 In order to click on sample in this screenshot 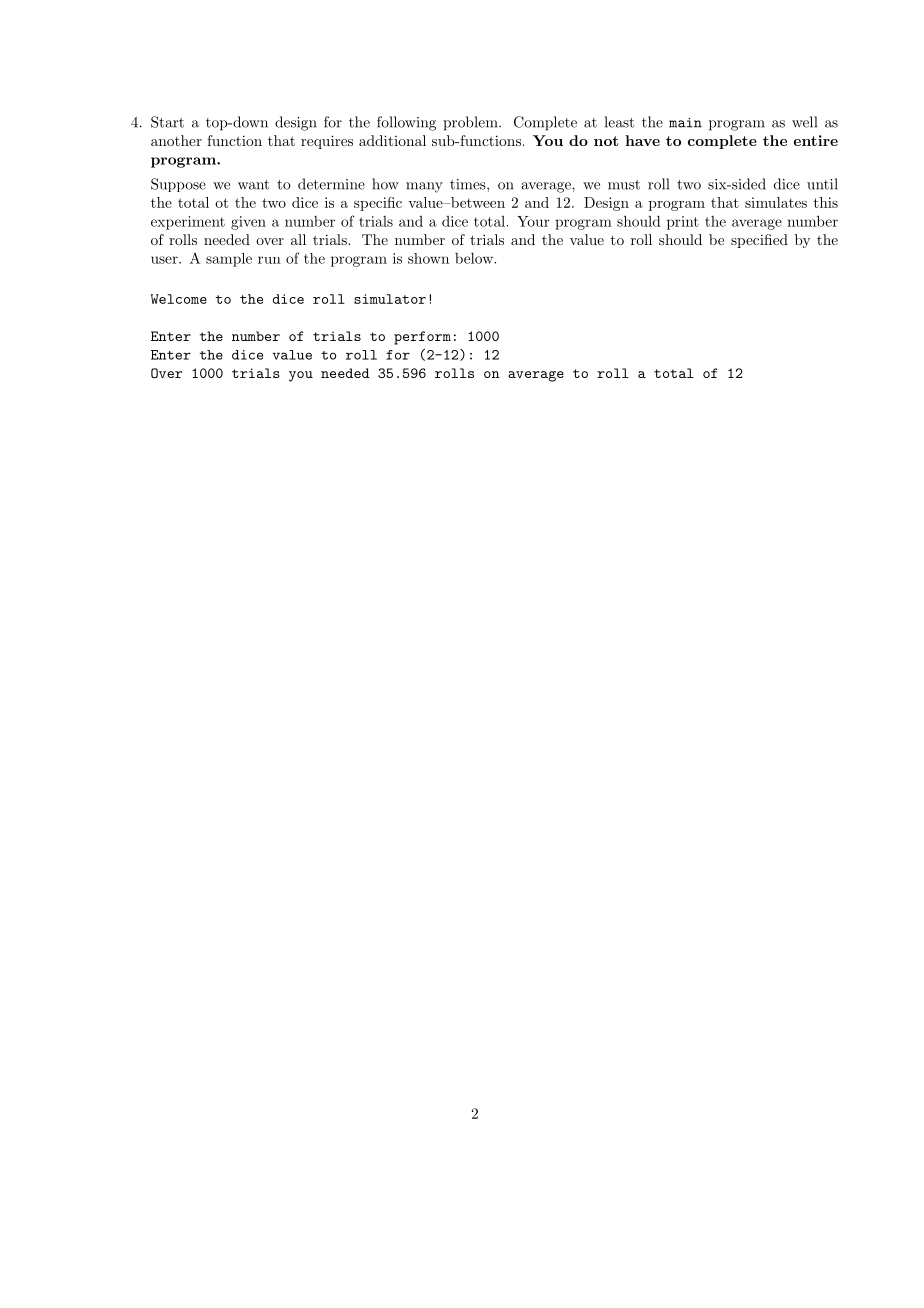, I will do `click(229, 260)`.
